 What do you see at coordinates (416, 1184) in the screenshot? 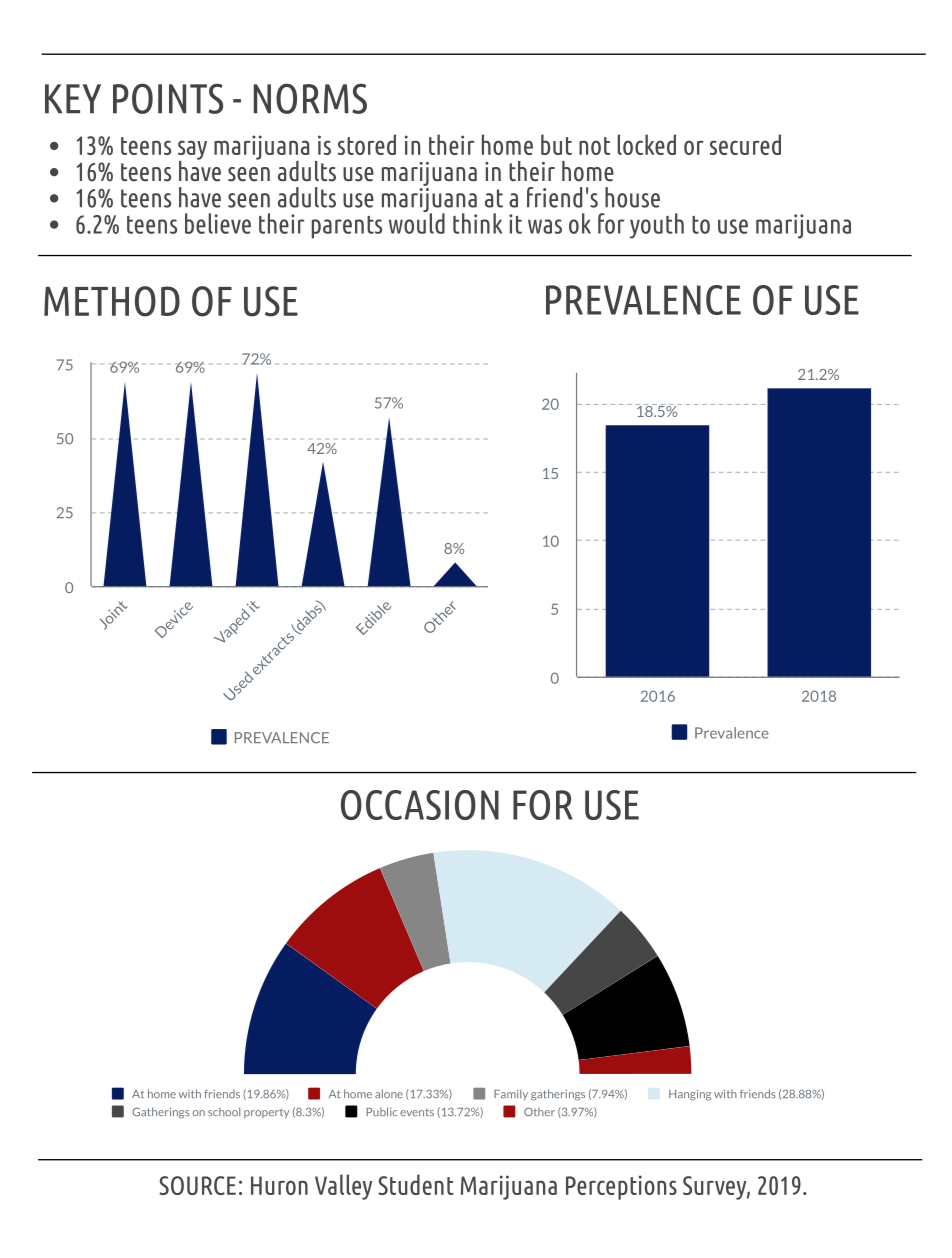
I see `Student` at bounding box center [416, 1184].
